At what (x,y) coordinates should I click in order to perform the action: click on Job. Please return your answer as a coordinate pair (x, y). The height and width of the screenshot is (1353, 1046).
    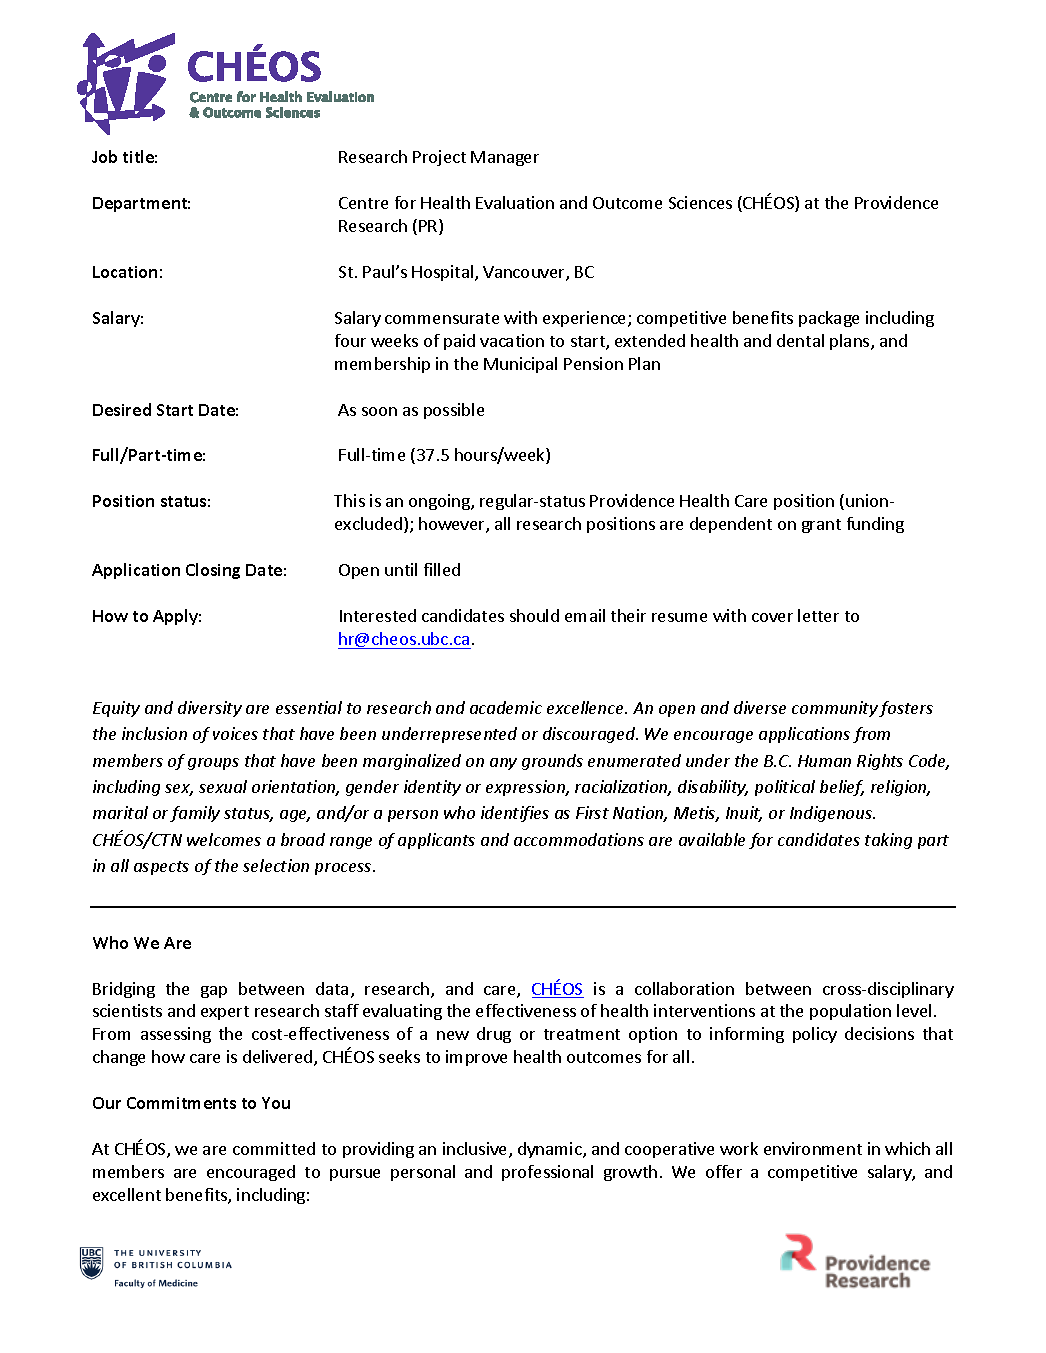
    Looking at the image, I should click on (104, 156).
